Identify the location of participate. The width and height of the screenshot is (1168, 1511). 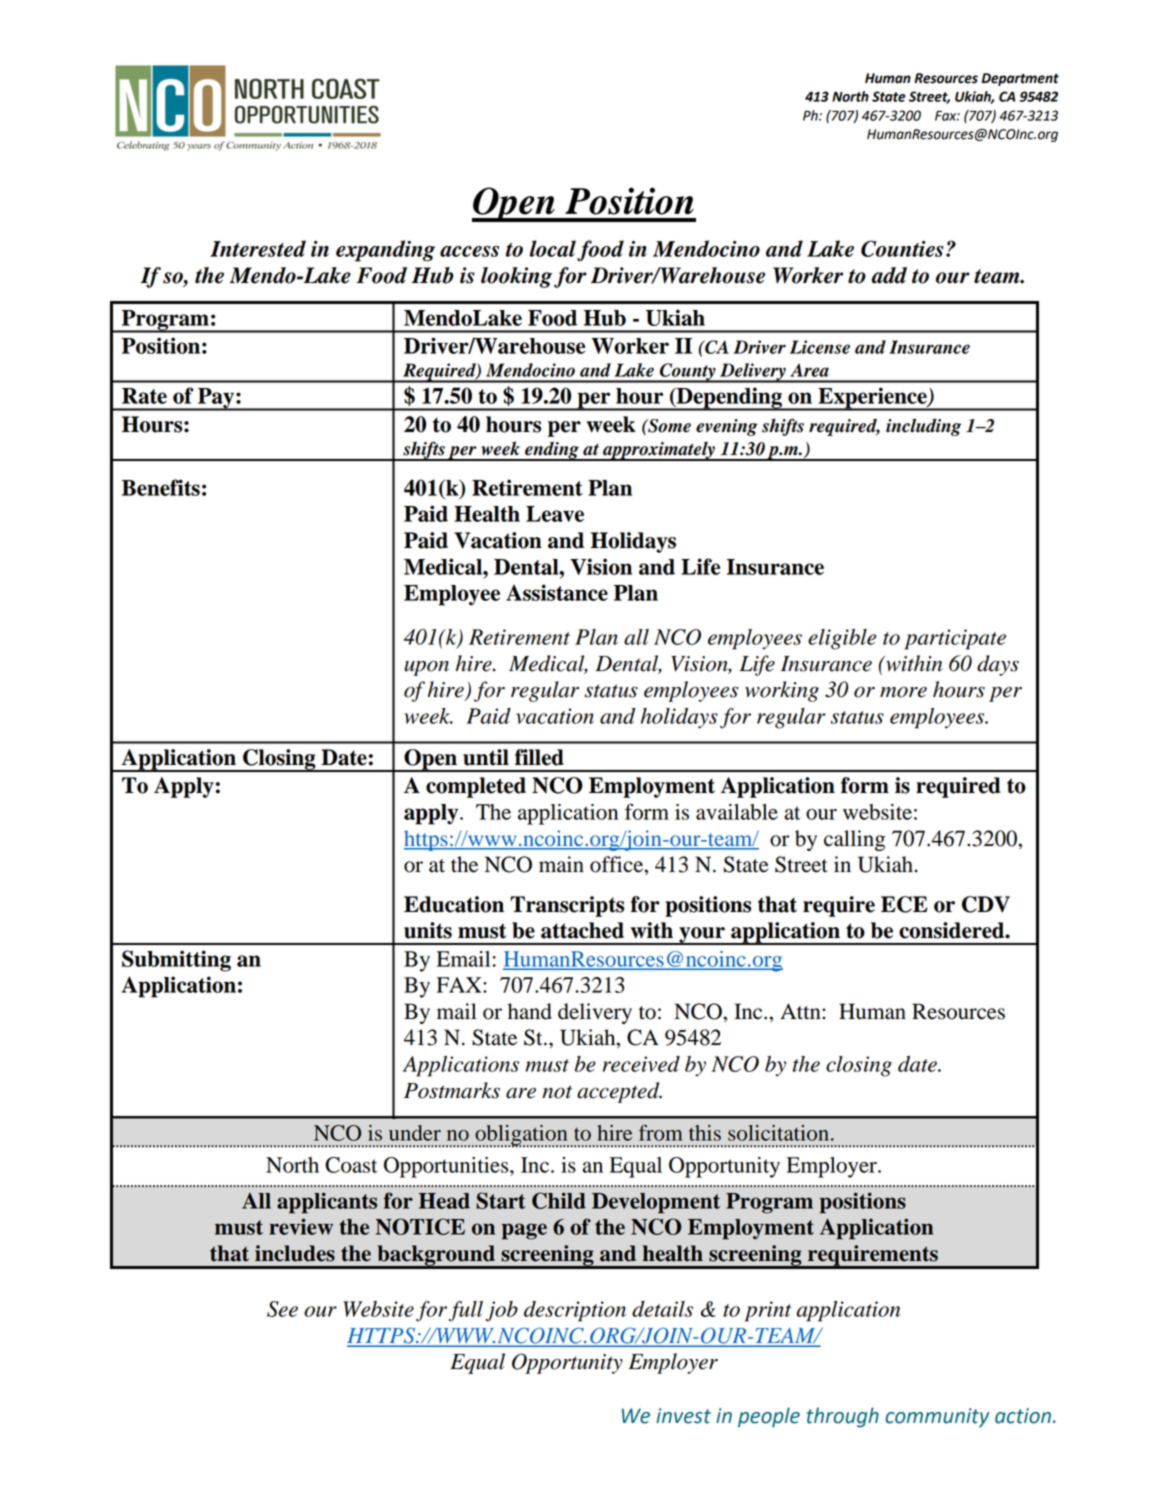
(955, 639).
